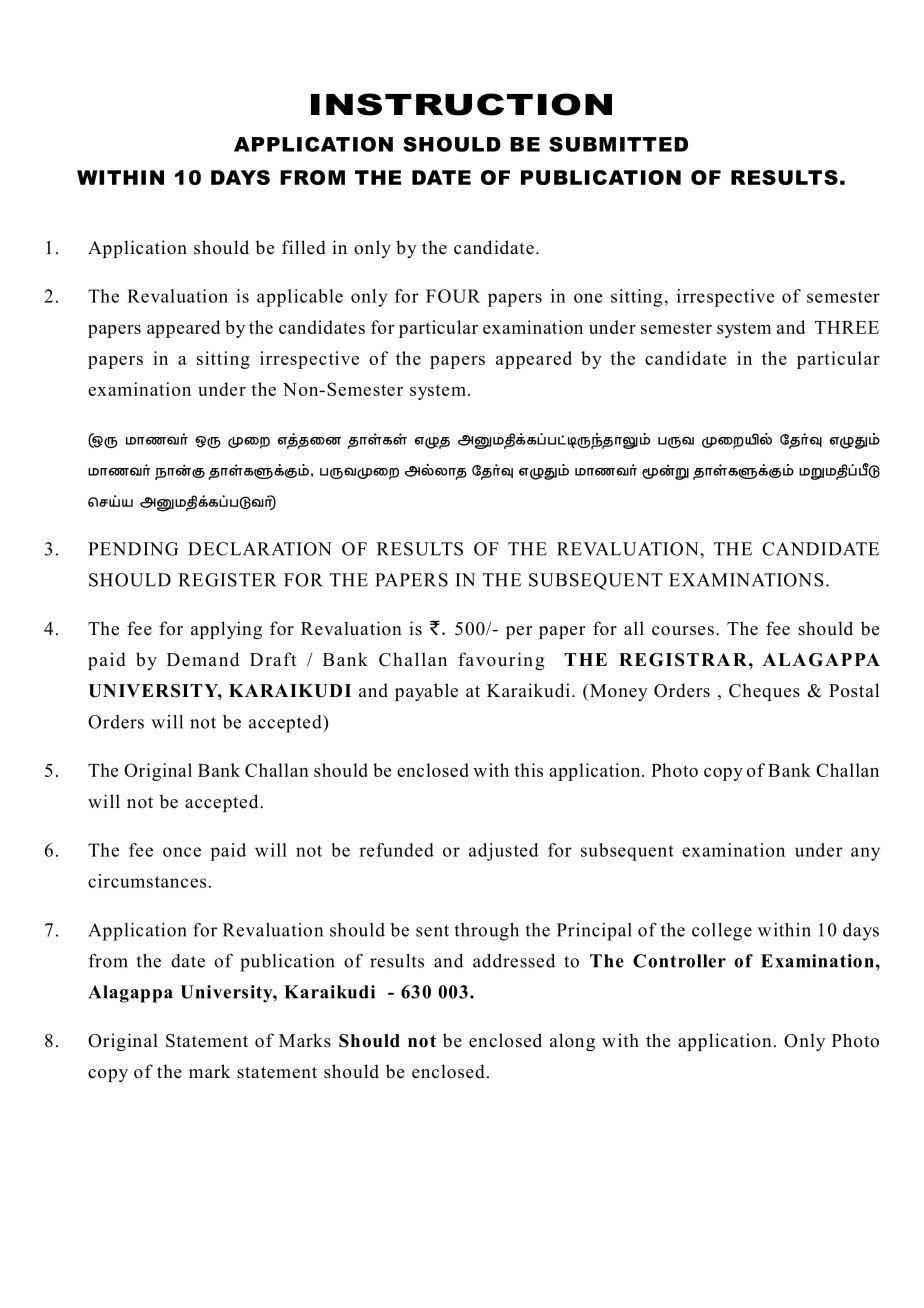  I want to click on Controller, so click(679, 961).
